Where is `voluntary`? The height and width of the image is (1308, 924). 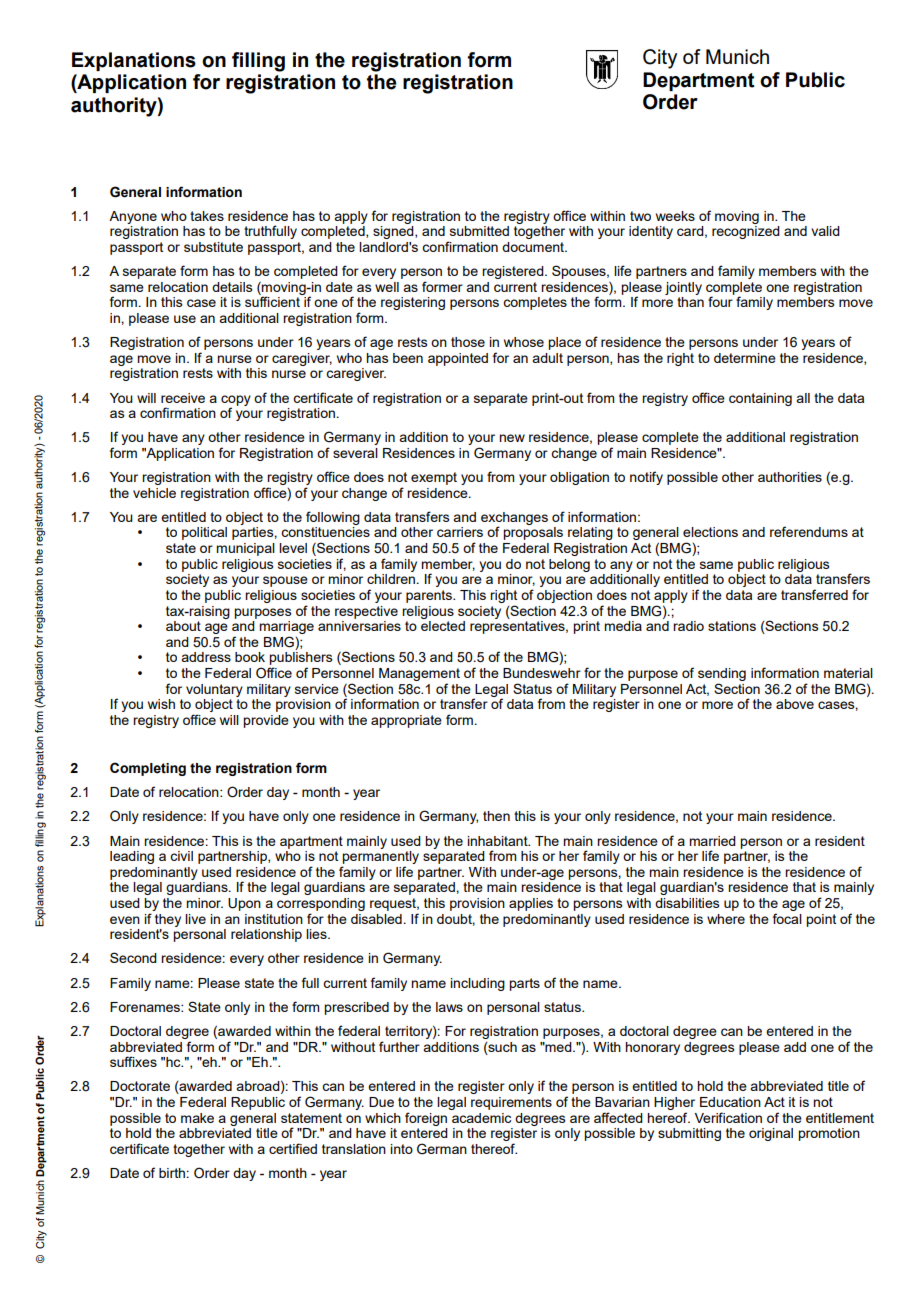 voluntary is located at coordinates (214, 690).
